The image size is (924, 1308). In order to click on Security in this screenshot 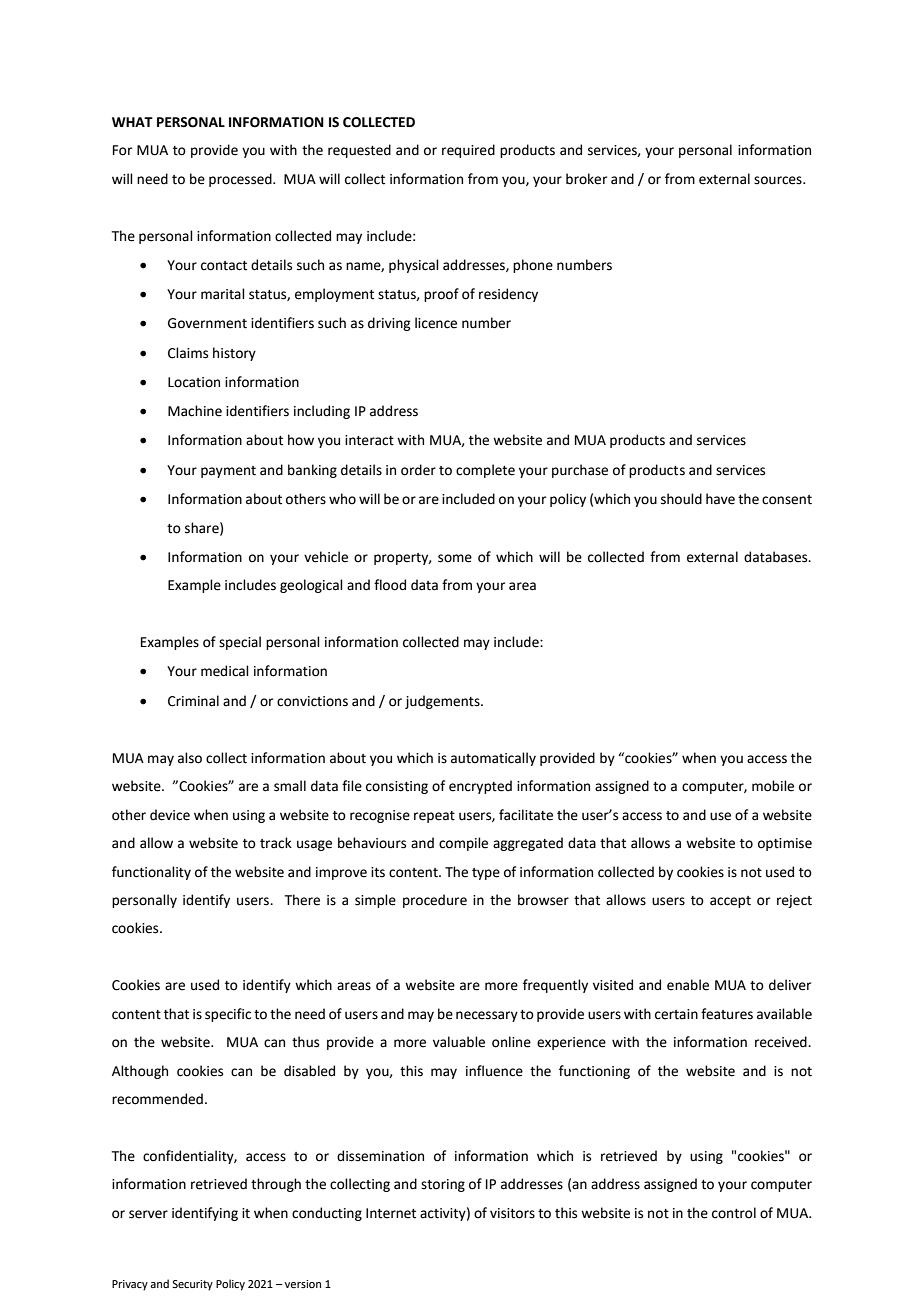, I will do `click(192, 1285)`.
